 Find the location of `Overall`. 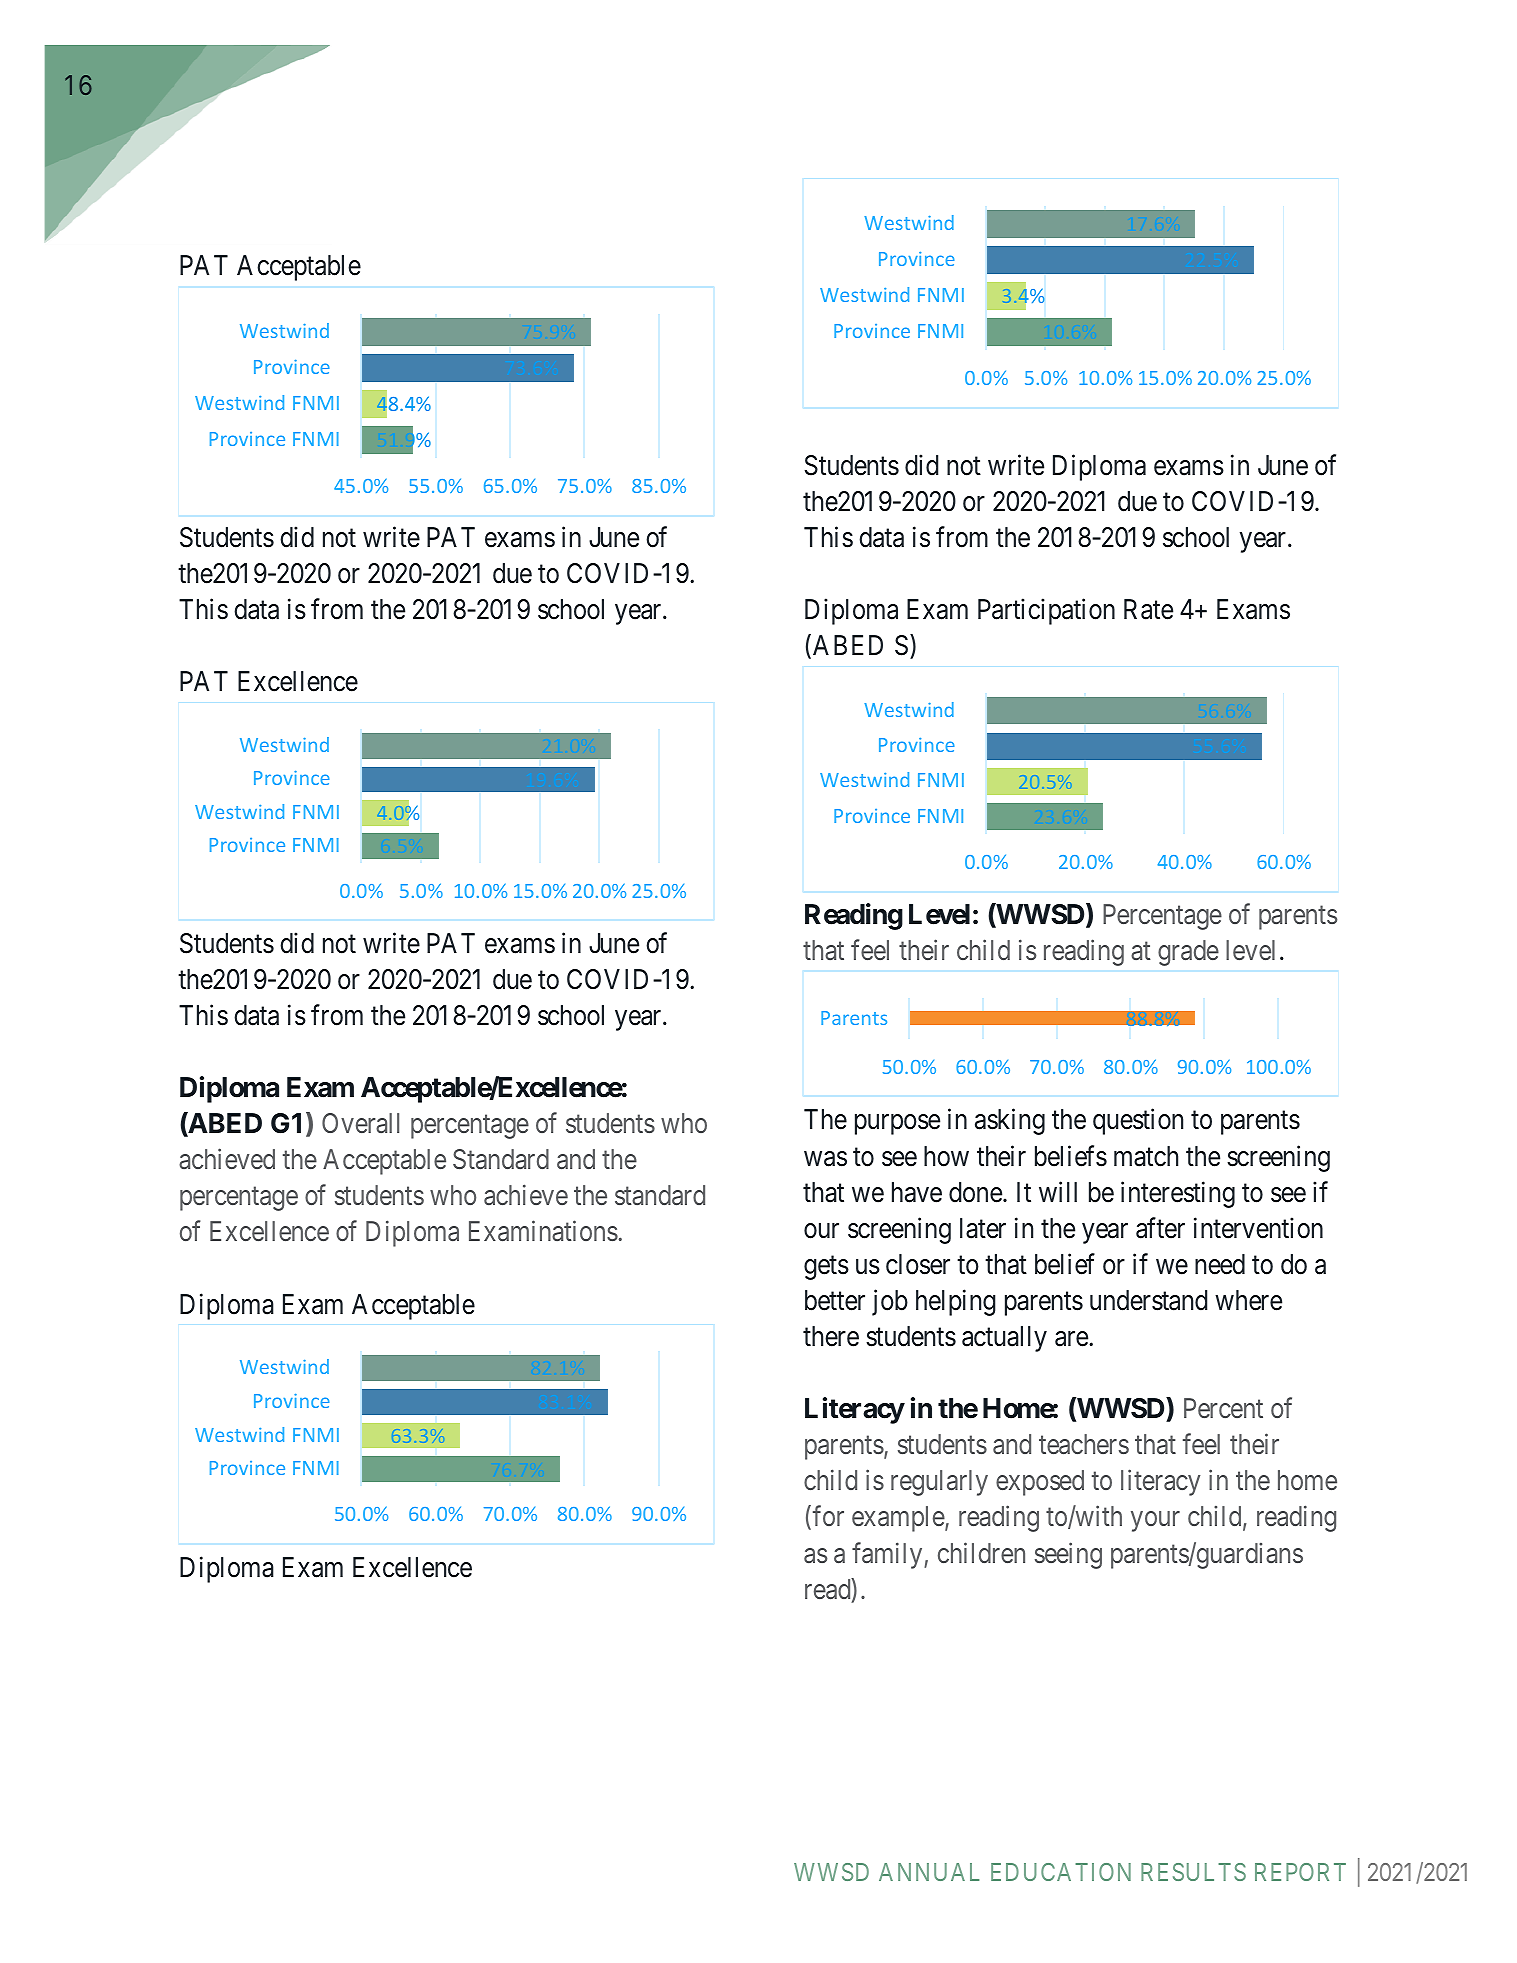

Overall is located at coordinates (360, 1123).
